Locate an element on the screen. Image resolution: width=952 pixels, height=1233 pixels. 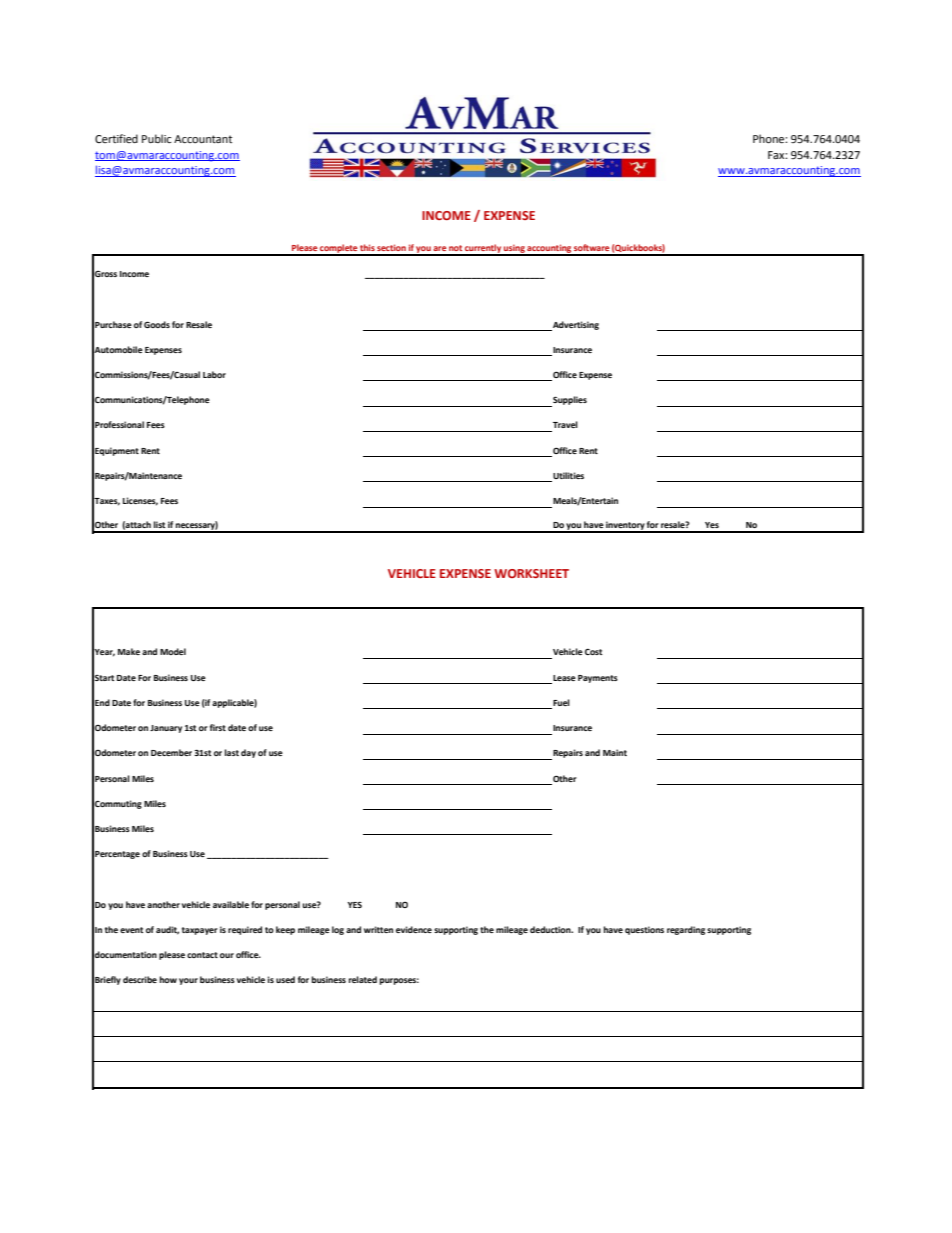
section is located at coordinates (391, 247).
